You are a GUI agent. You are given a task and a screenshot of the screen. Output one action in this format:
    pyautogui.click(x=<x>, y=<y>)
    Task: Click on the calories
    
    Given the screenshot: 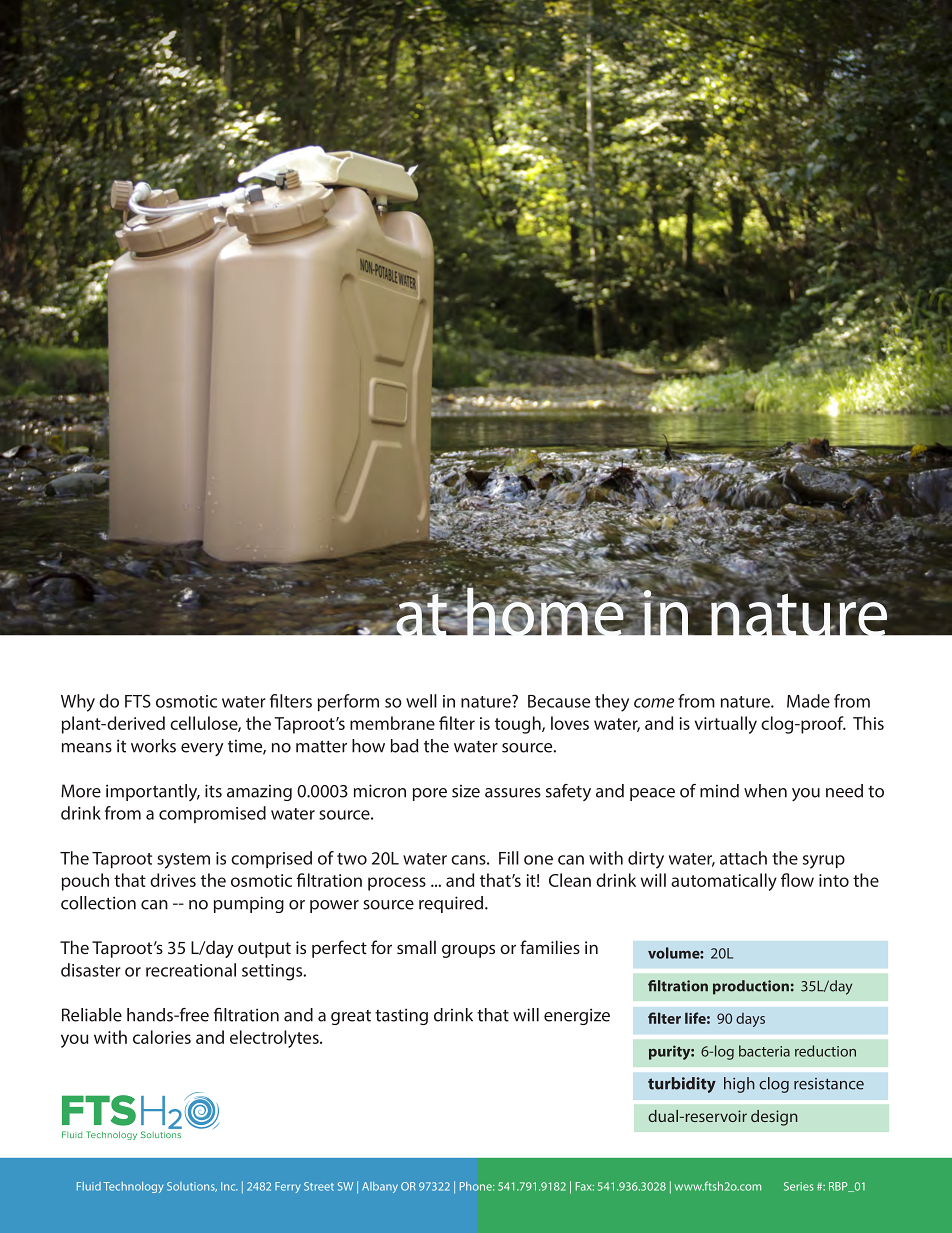 What is the action you would take?
    pyautogui.click(x=162, y=1037)
